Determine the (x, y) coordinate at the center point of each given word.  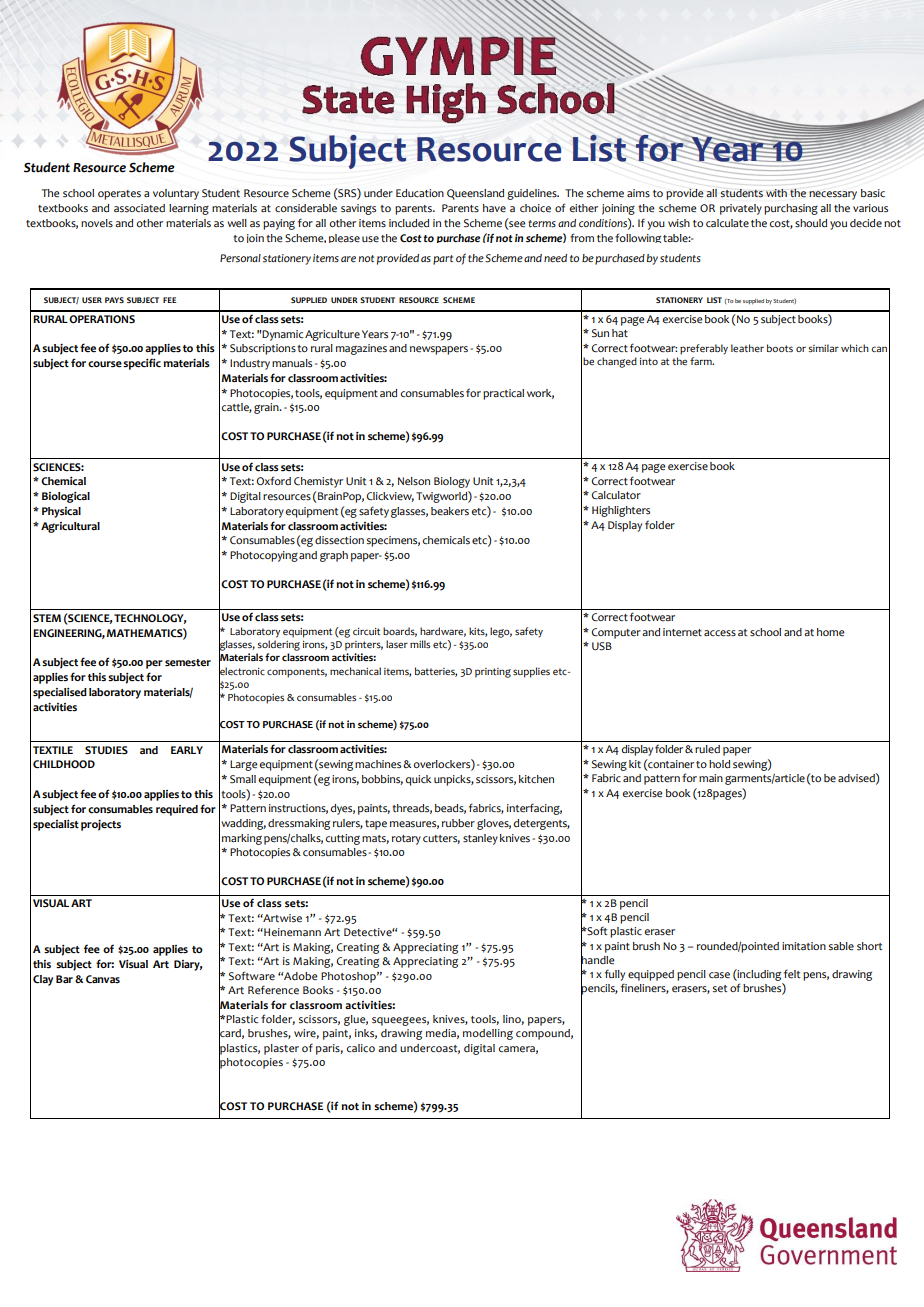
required (177, 810)
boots (780, 348)
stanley (480, 839)
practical (503, 394)
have (494, 208)
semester (188, 663)
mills (420, 644)
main (711, 778)
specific (142, 364)
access (720, 633)
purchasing (791, 209)
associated (139, 208)
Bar (64, 979)
